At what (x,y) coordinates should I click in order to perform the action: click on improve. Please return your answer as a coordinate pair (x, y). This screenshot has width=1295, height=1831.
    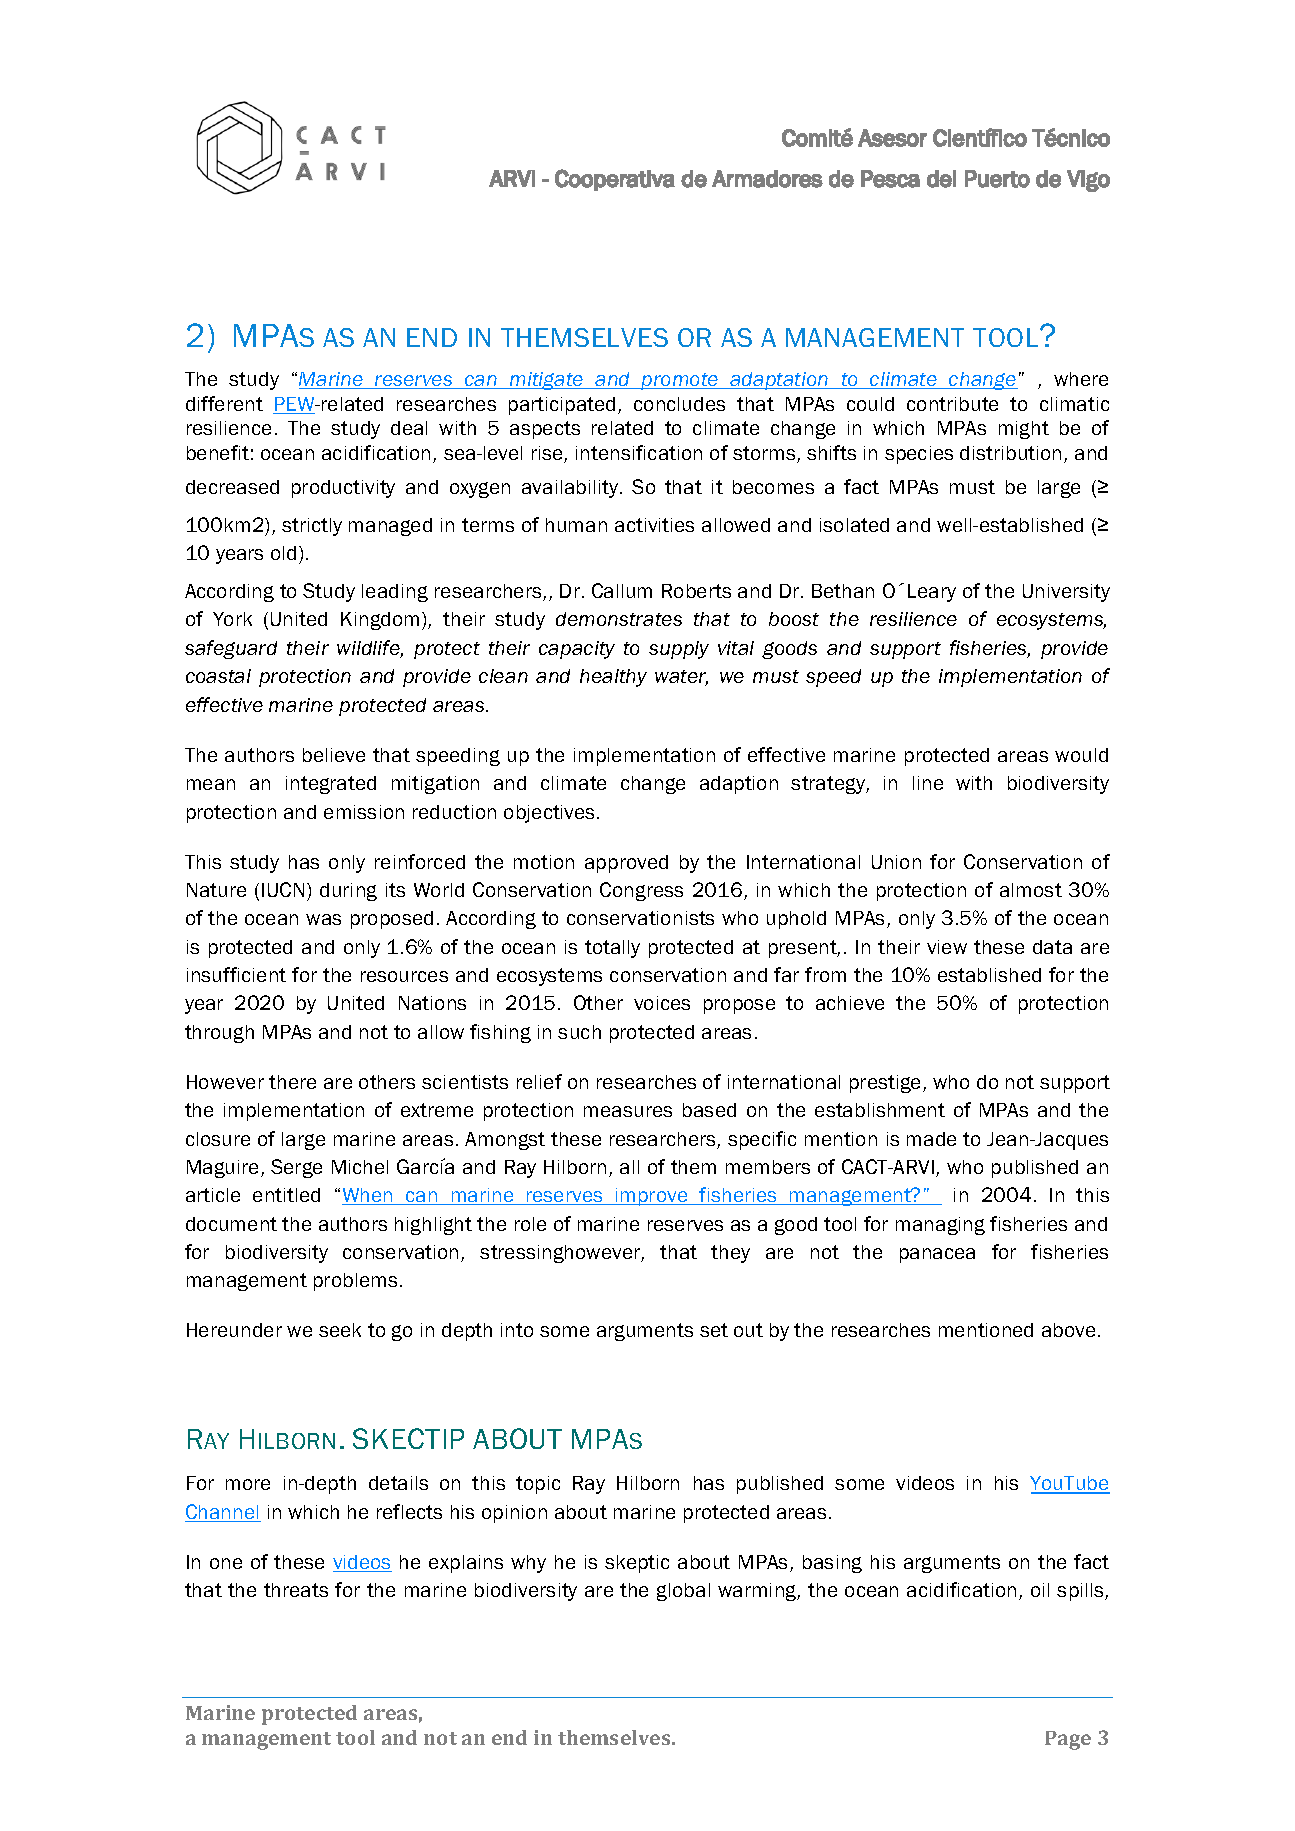
    Looking at the image, I should click on (652, 1197).
